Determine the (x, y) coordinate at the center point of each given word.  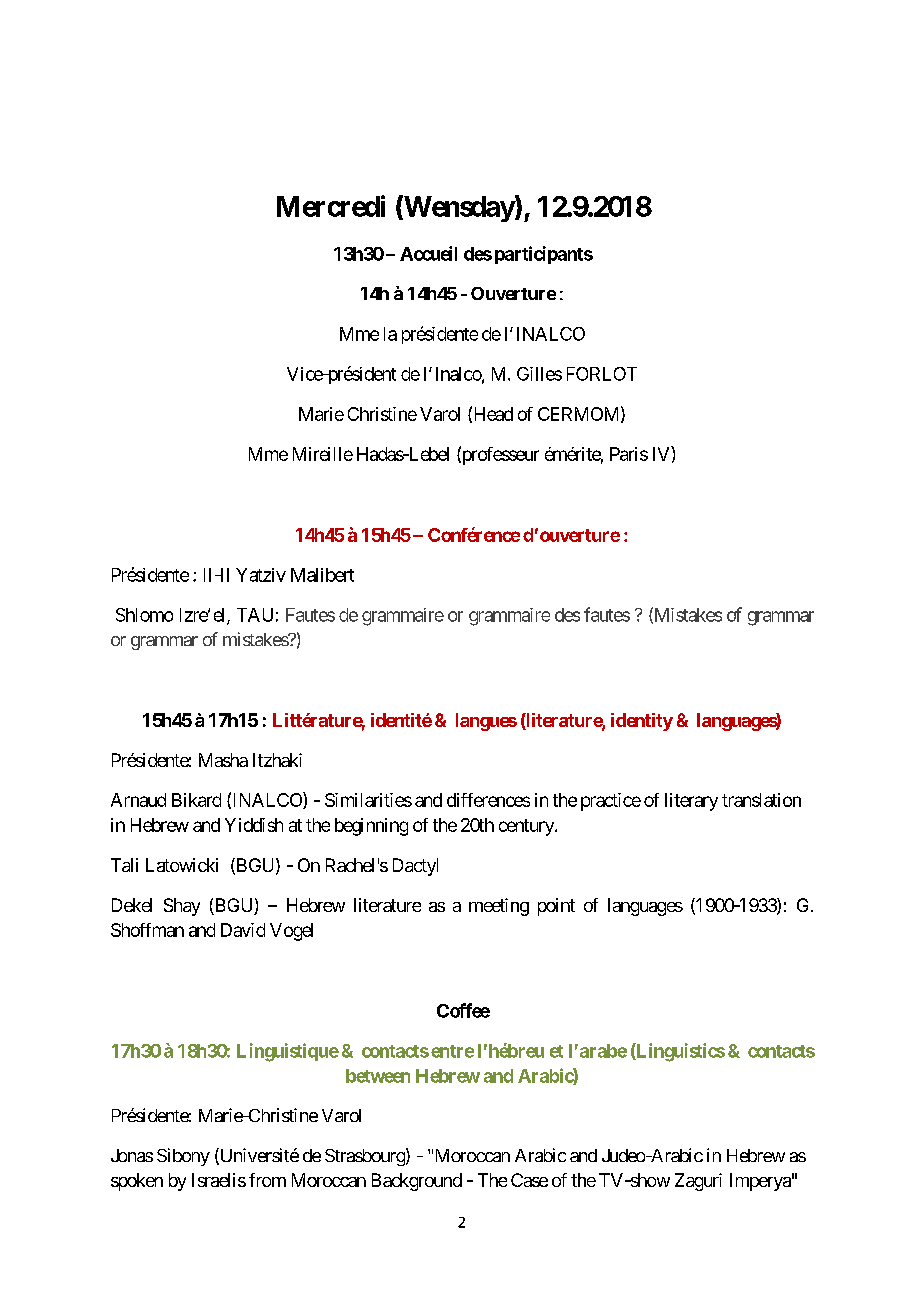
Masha (223, 760)
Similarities (368, 800)
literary (691, 802)
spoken (137, 1182)
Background (417, 1182)
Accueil (428, 253)
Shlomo (144, 615)
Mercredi (331, 206)
